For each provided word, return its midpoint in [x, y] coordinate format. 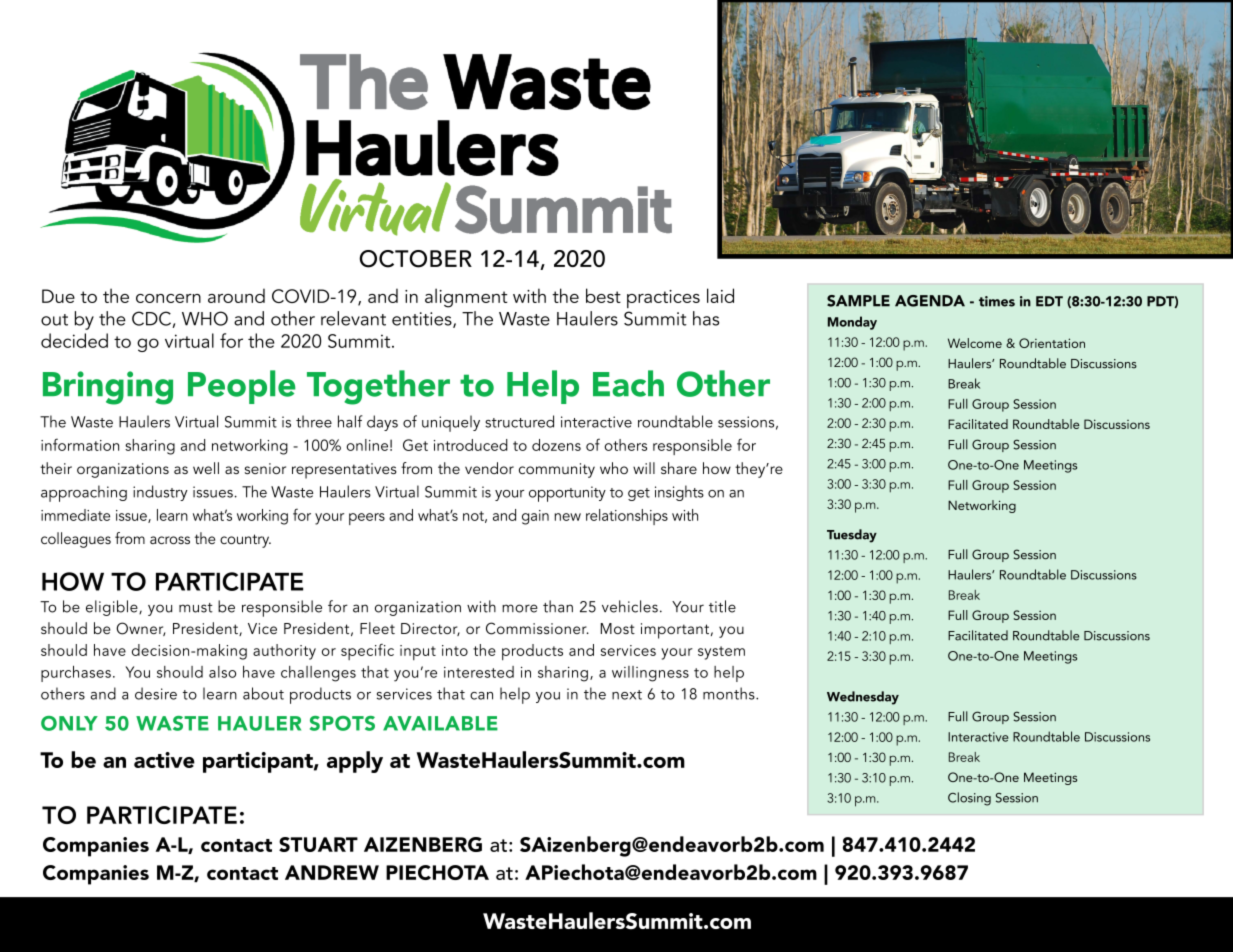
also [222, 672]
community [557, 470]
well [206, 468]
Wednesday [863, 698]
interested [479, 672]
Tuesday [852, 536]
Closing [969, 799]
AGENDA [930, 301]
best [603, 295]
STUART [318, 844]
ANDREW [332, 872]
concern [168, 298]
